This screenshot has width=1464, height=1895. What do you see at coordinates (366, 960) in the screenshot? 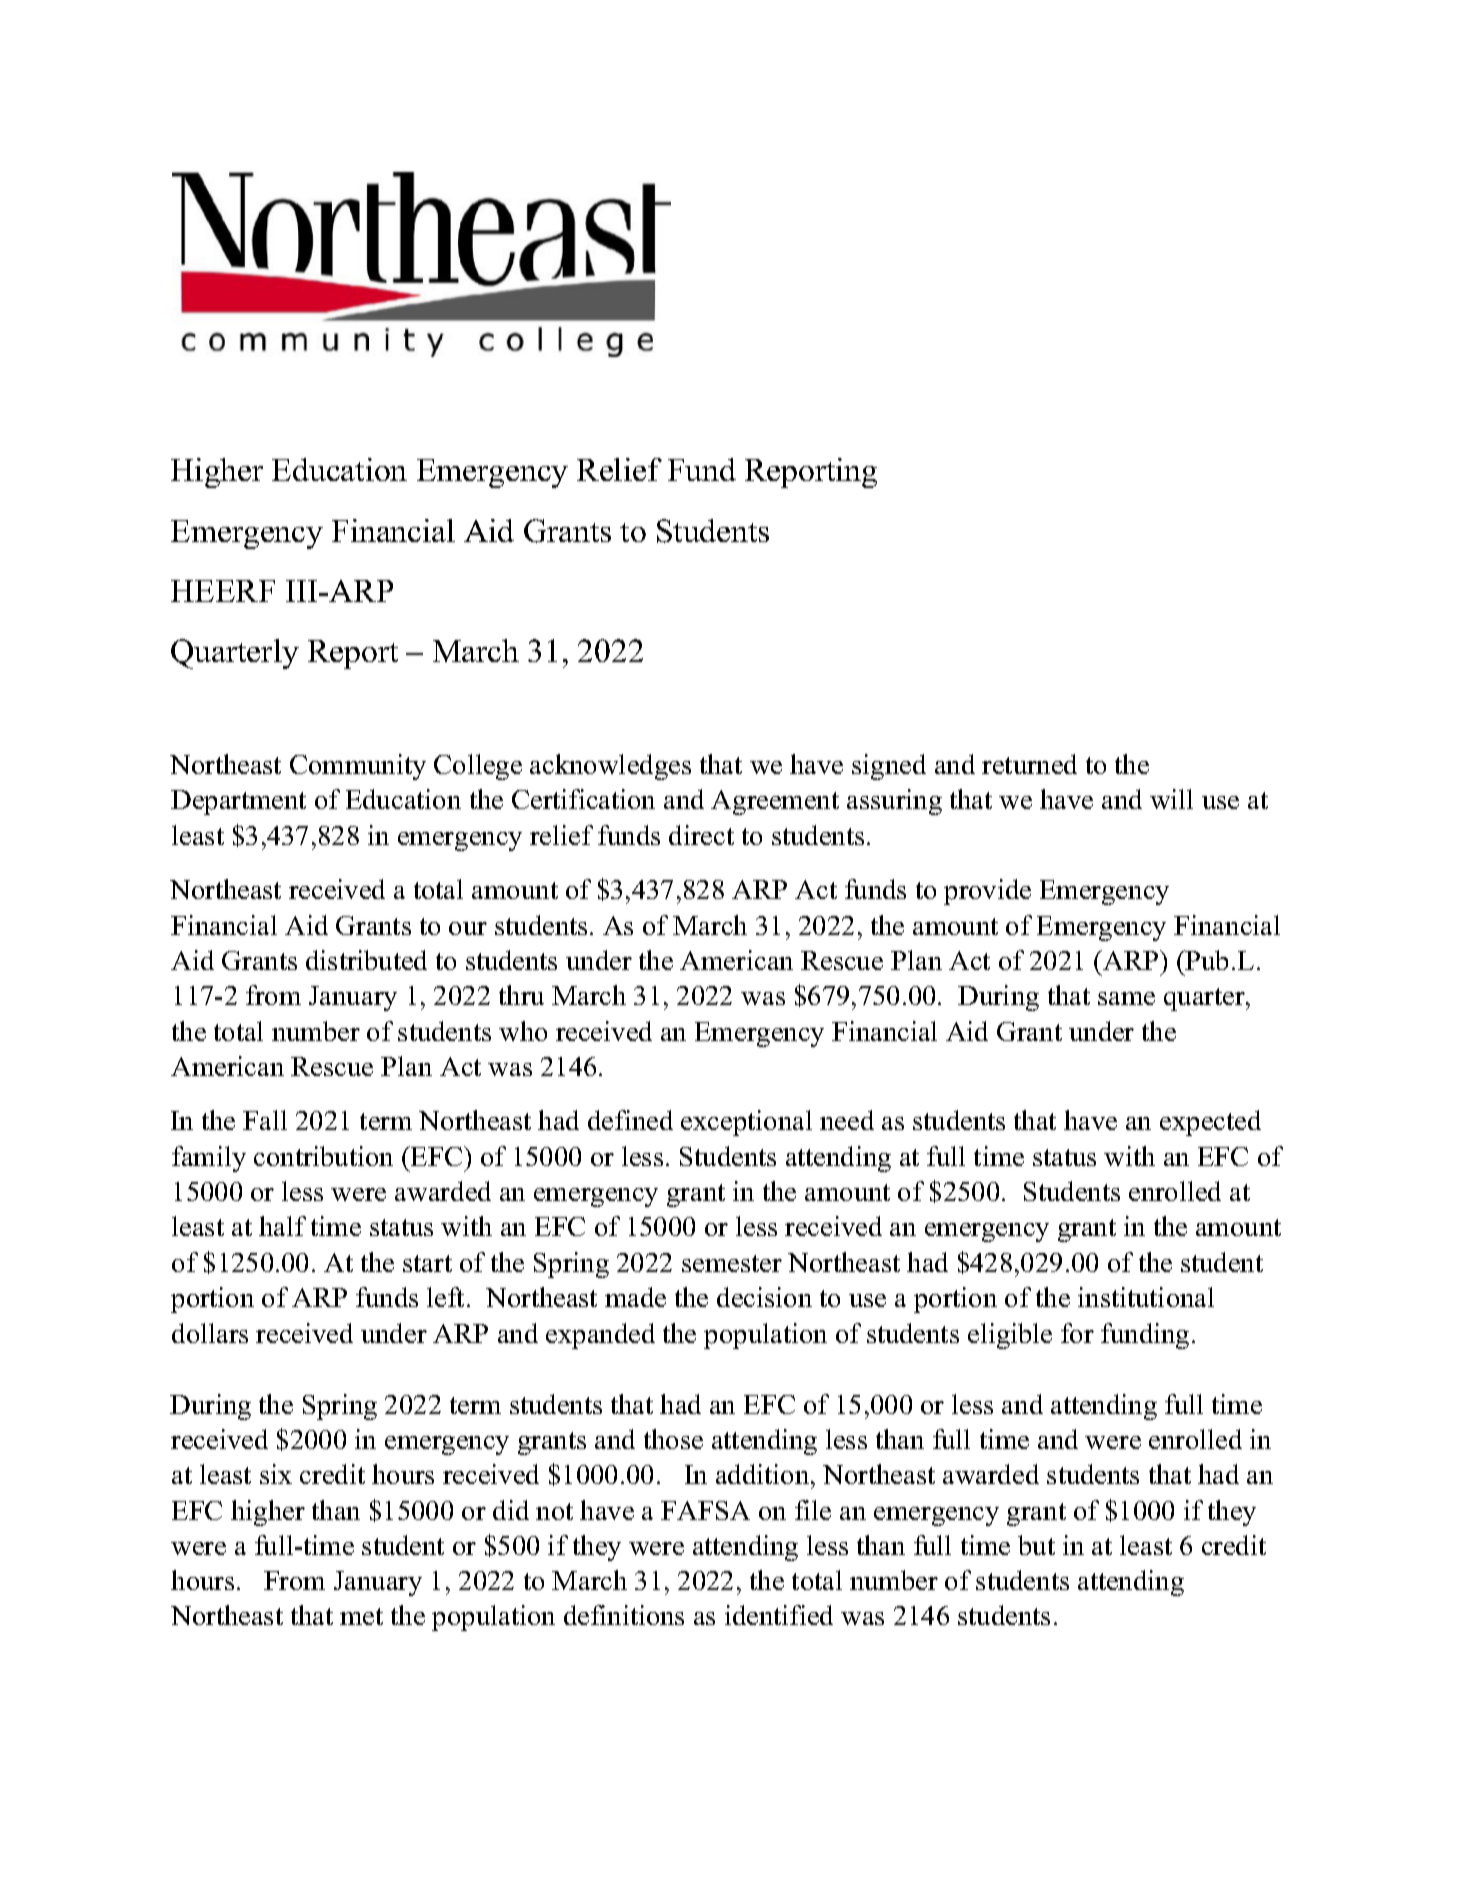
I see `distributed` at bounding box center [366, 960].
